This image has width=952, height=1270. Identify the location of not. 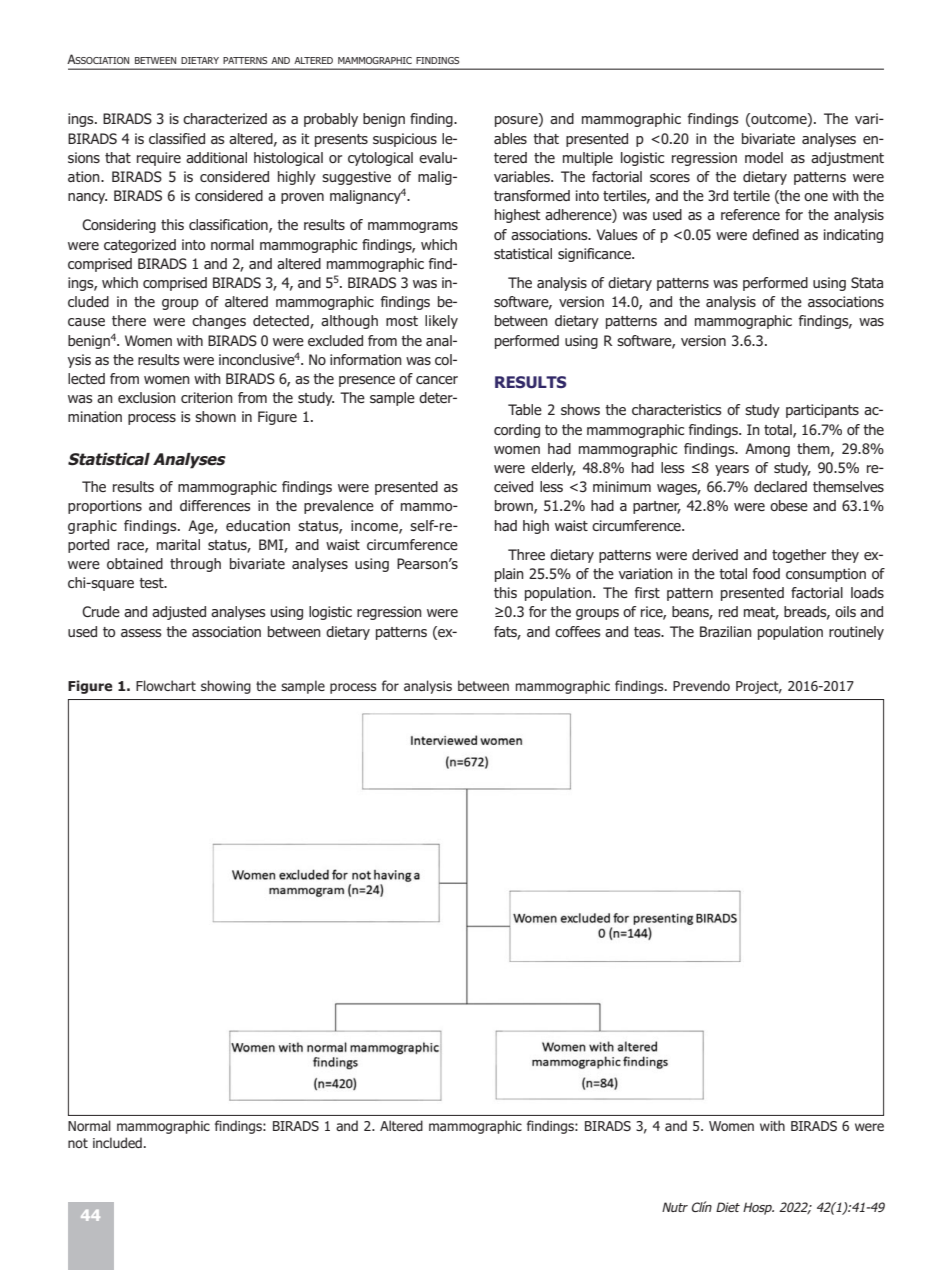
(78, 1143).
